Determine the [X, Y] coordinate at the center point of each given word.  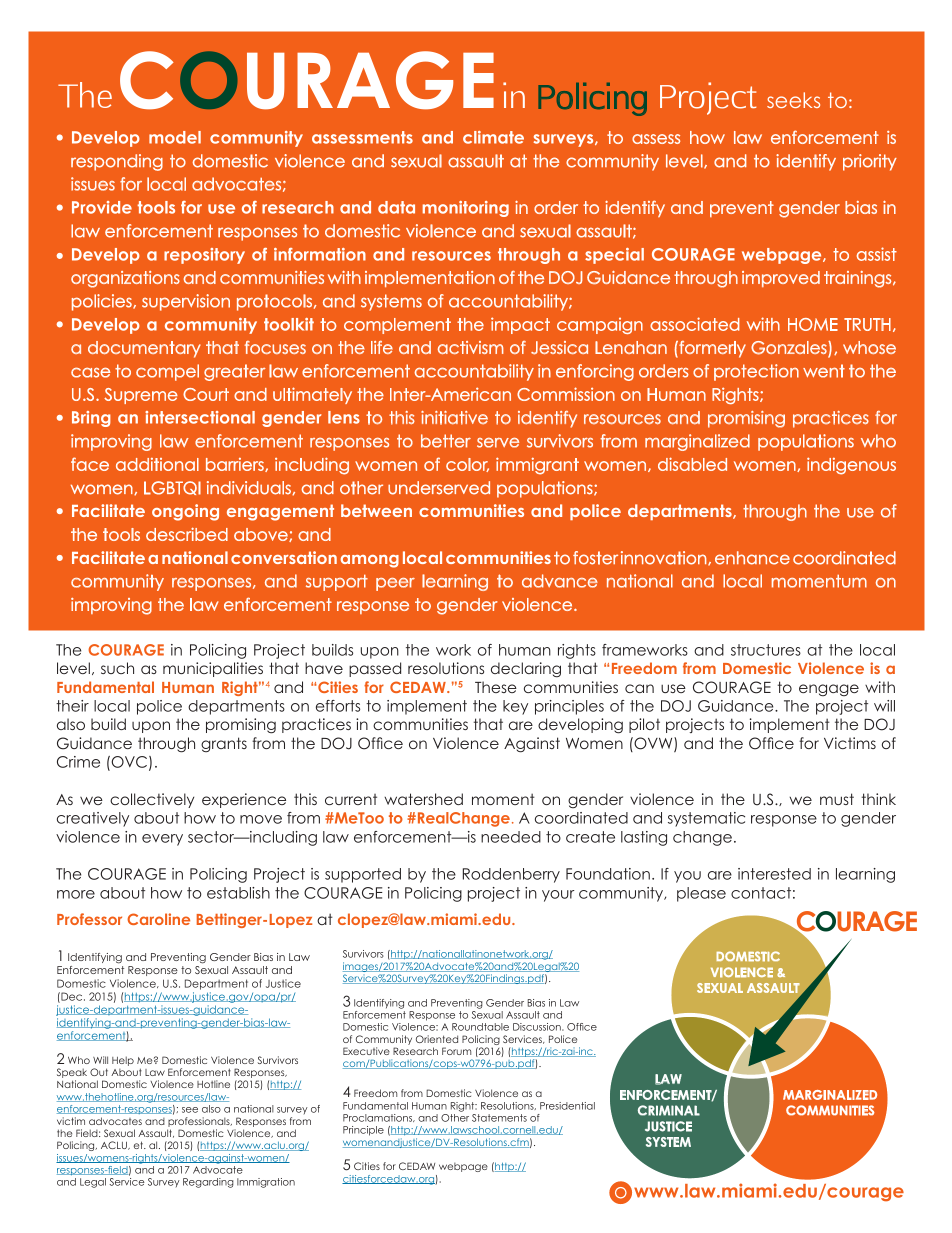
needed [511, 837]
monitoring [466, 209]
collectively [152, 800]
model [175, 137]
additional [157, 464]
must [837, 799]
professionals [200, 1122]
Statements [499, 1118]
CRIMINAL [669, 1110]
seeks [793, 100]
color [467, 465]
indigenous [851, 466]
